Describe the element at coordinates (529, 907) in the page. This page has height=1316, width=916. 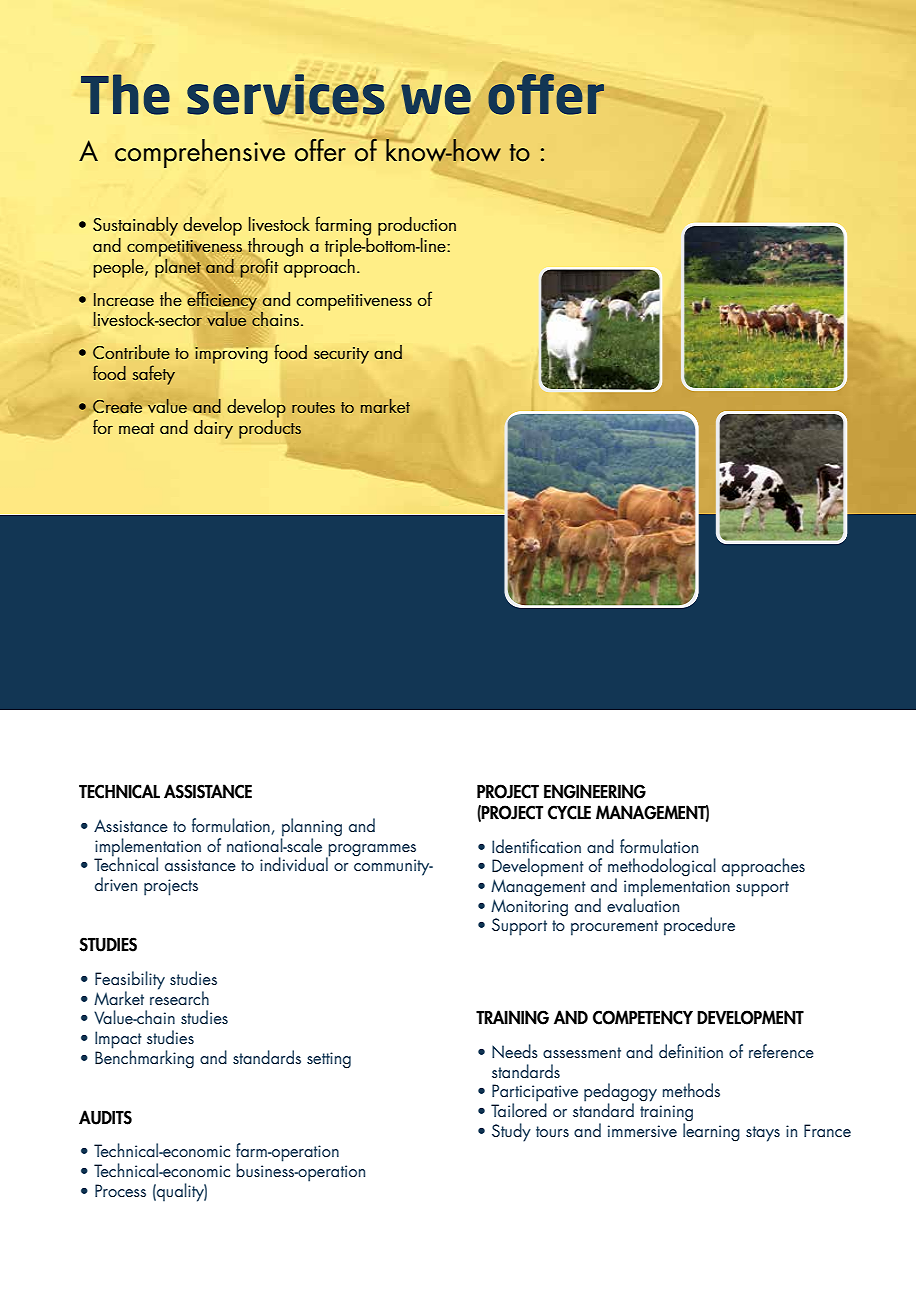
I see `Monitoring` at that location.
